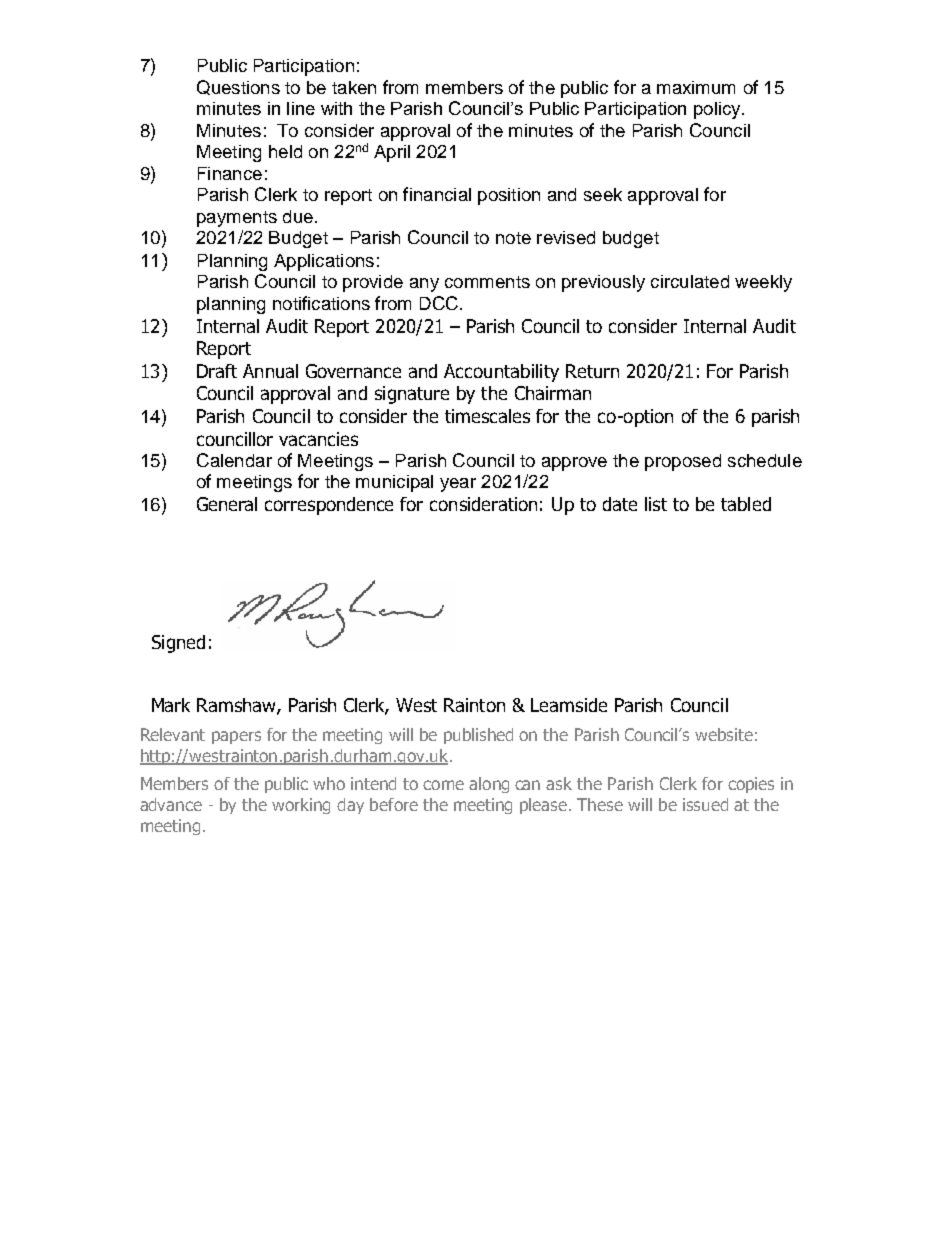  What do you see at coordinates (489, 785) in the screenshot?
I see `along` at bounding box center [489, 785].
